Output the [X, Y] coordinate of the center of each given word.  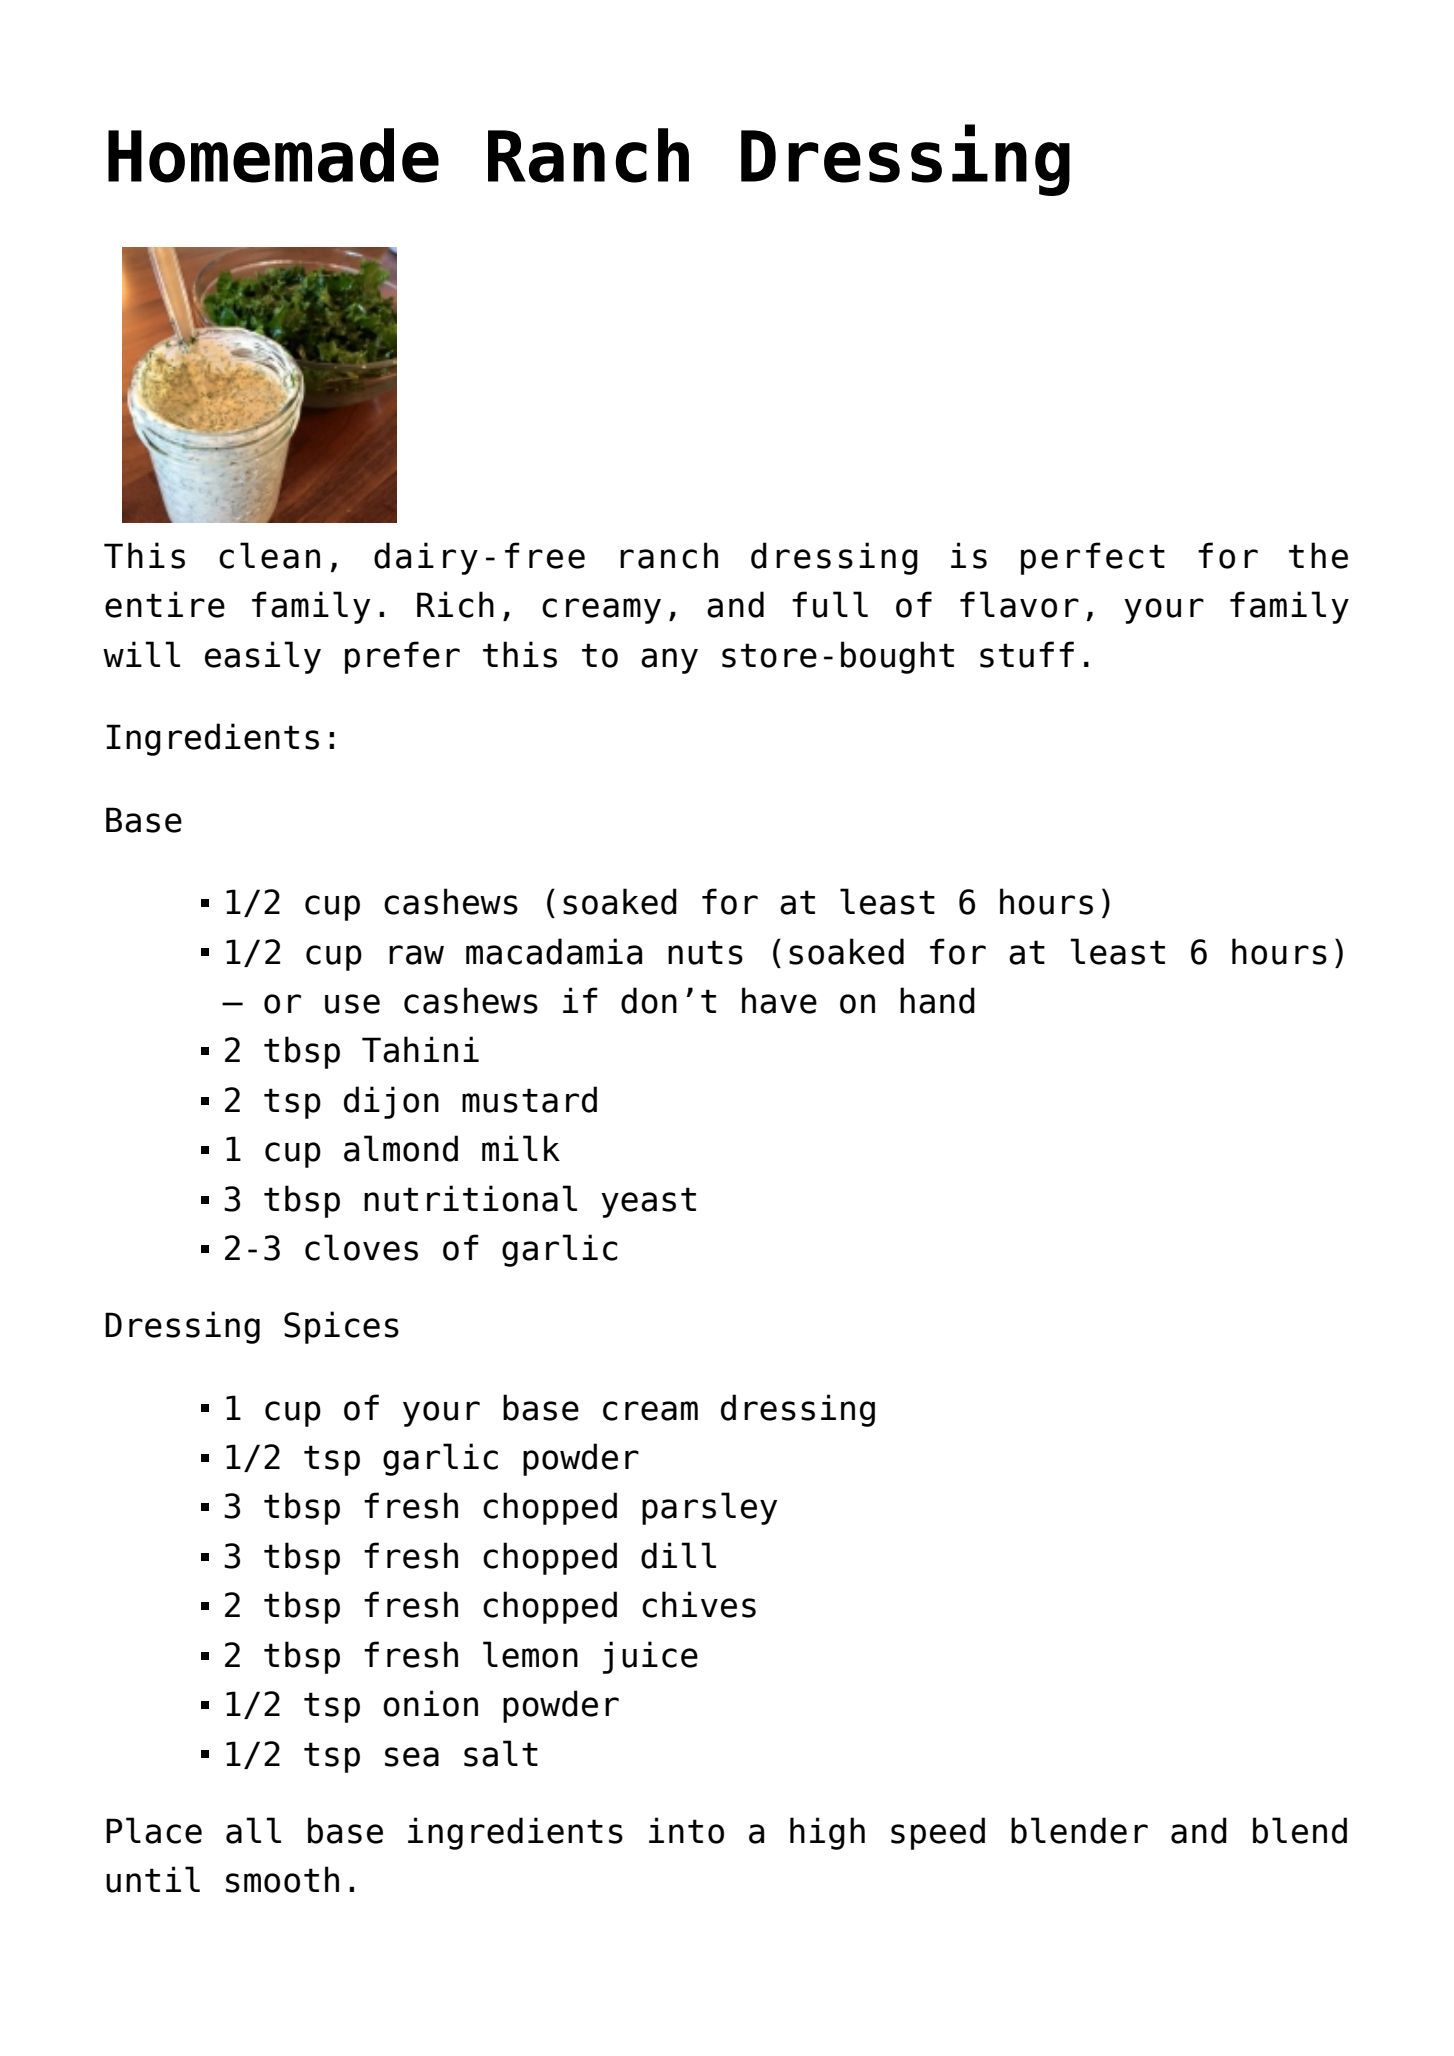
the [1318, 555]
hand [937, 1000]
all [253, 1830]
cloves [361, 1247]
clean [269, 555]
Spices [341, 1327]
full [830, 604]
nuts [705, 952]
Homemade [273, 155]
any [669, 661]
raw [416, 955]
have [779, 1000]
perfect [1093, 558]
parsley [709, 1508]
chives [699, 1604]
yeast [648, 1202]
